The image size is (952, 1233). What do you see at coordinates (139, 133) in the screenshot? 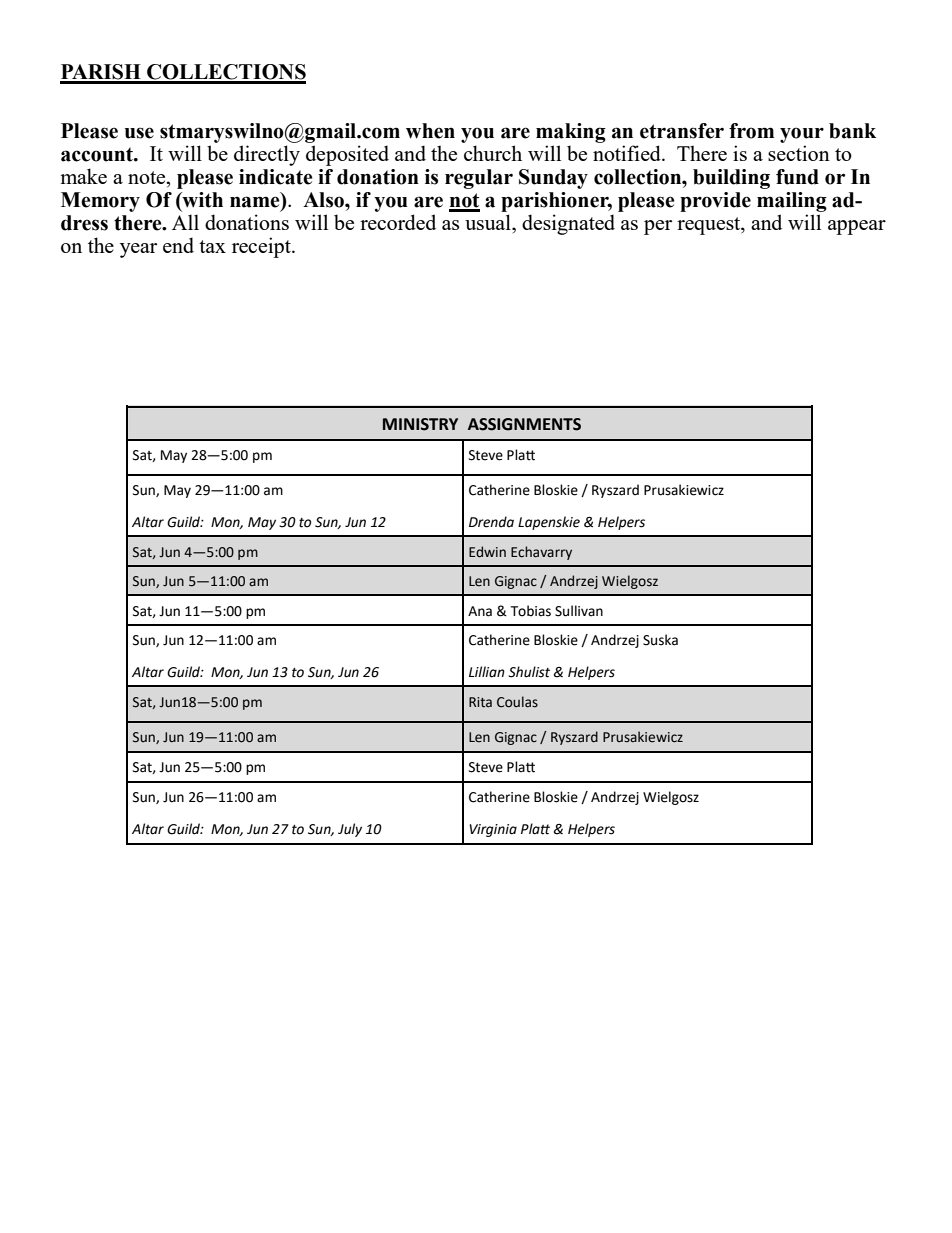
I see `use` at bounding box center [139, 133].
